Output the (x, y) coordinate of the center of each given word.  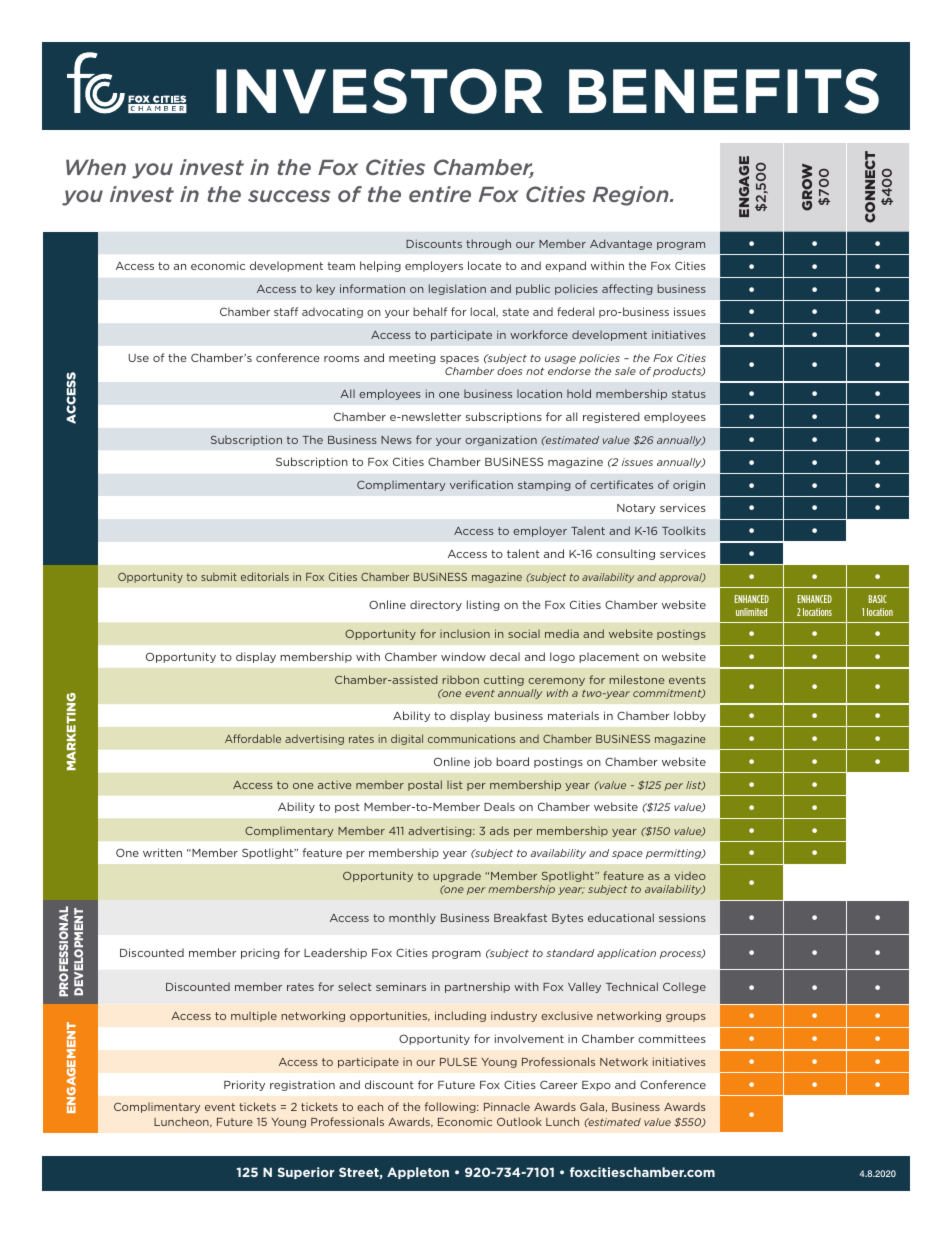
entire (440, 194)
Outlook (519, 1121)
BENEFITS (724, 91)
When (96, 167)
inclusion (465, 634)
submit (219, 576)
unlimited (751, 612)
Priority (244, 1085)
